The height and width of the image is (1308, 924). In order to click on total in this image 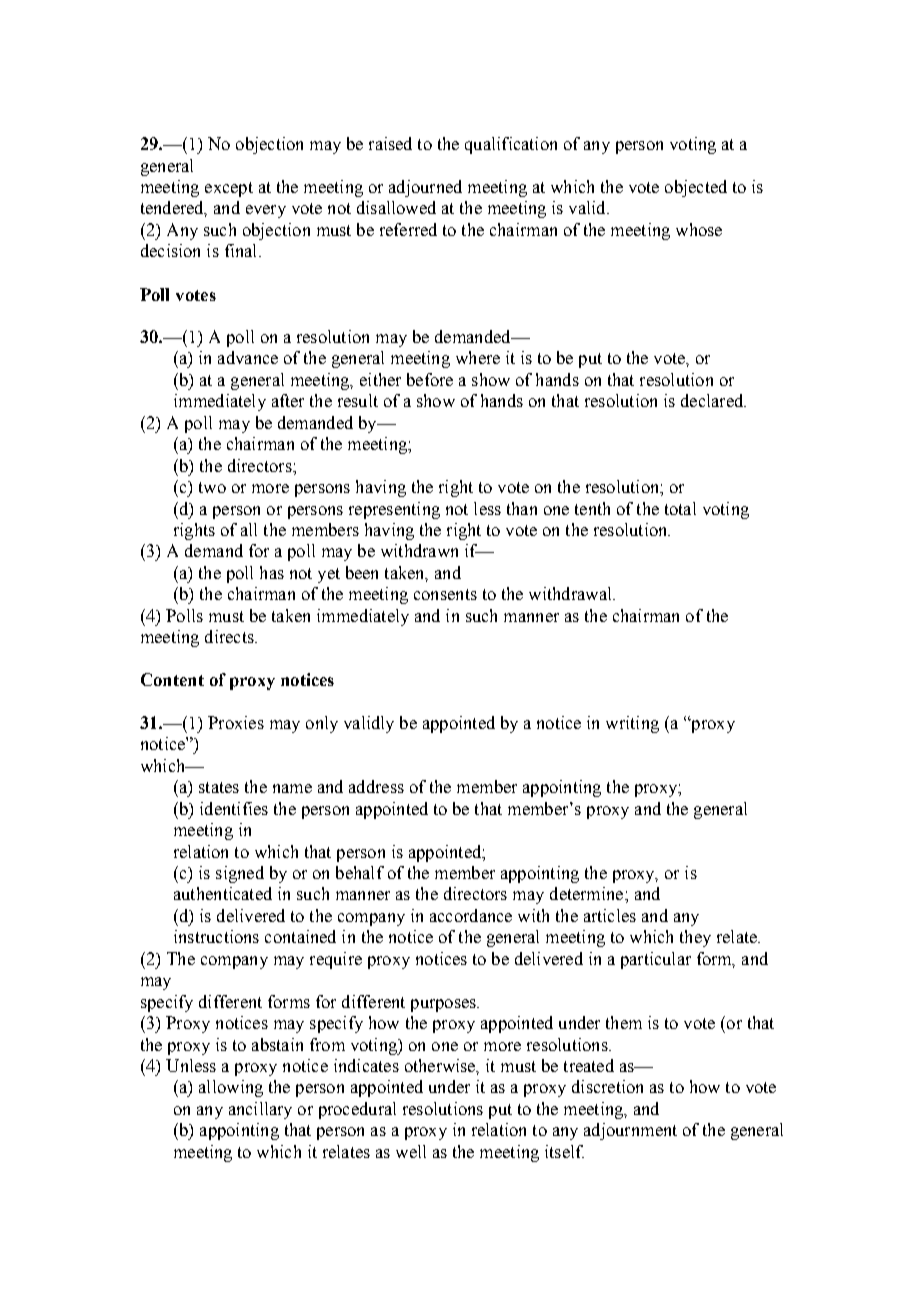, I will do `click(680, 508)`.
